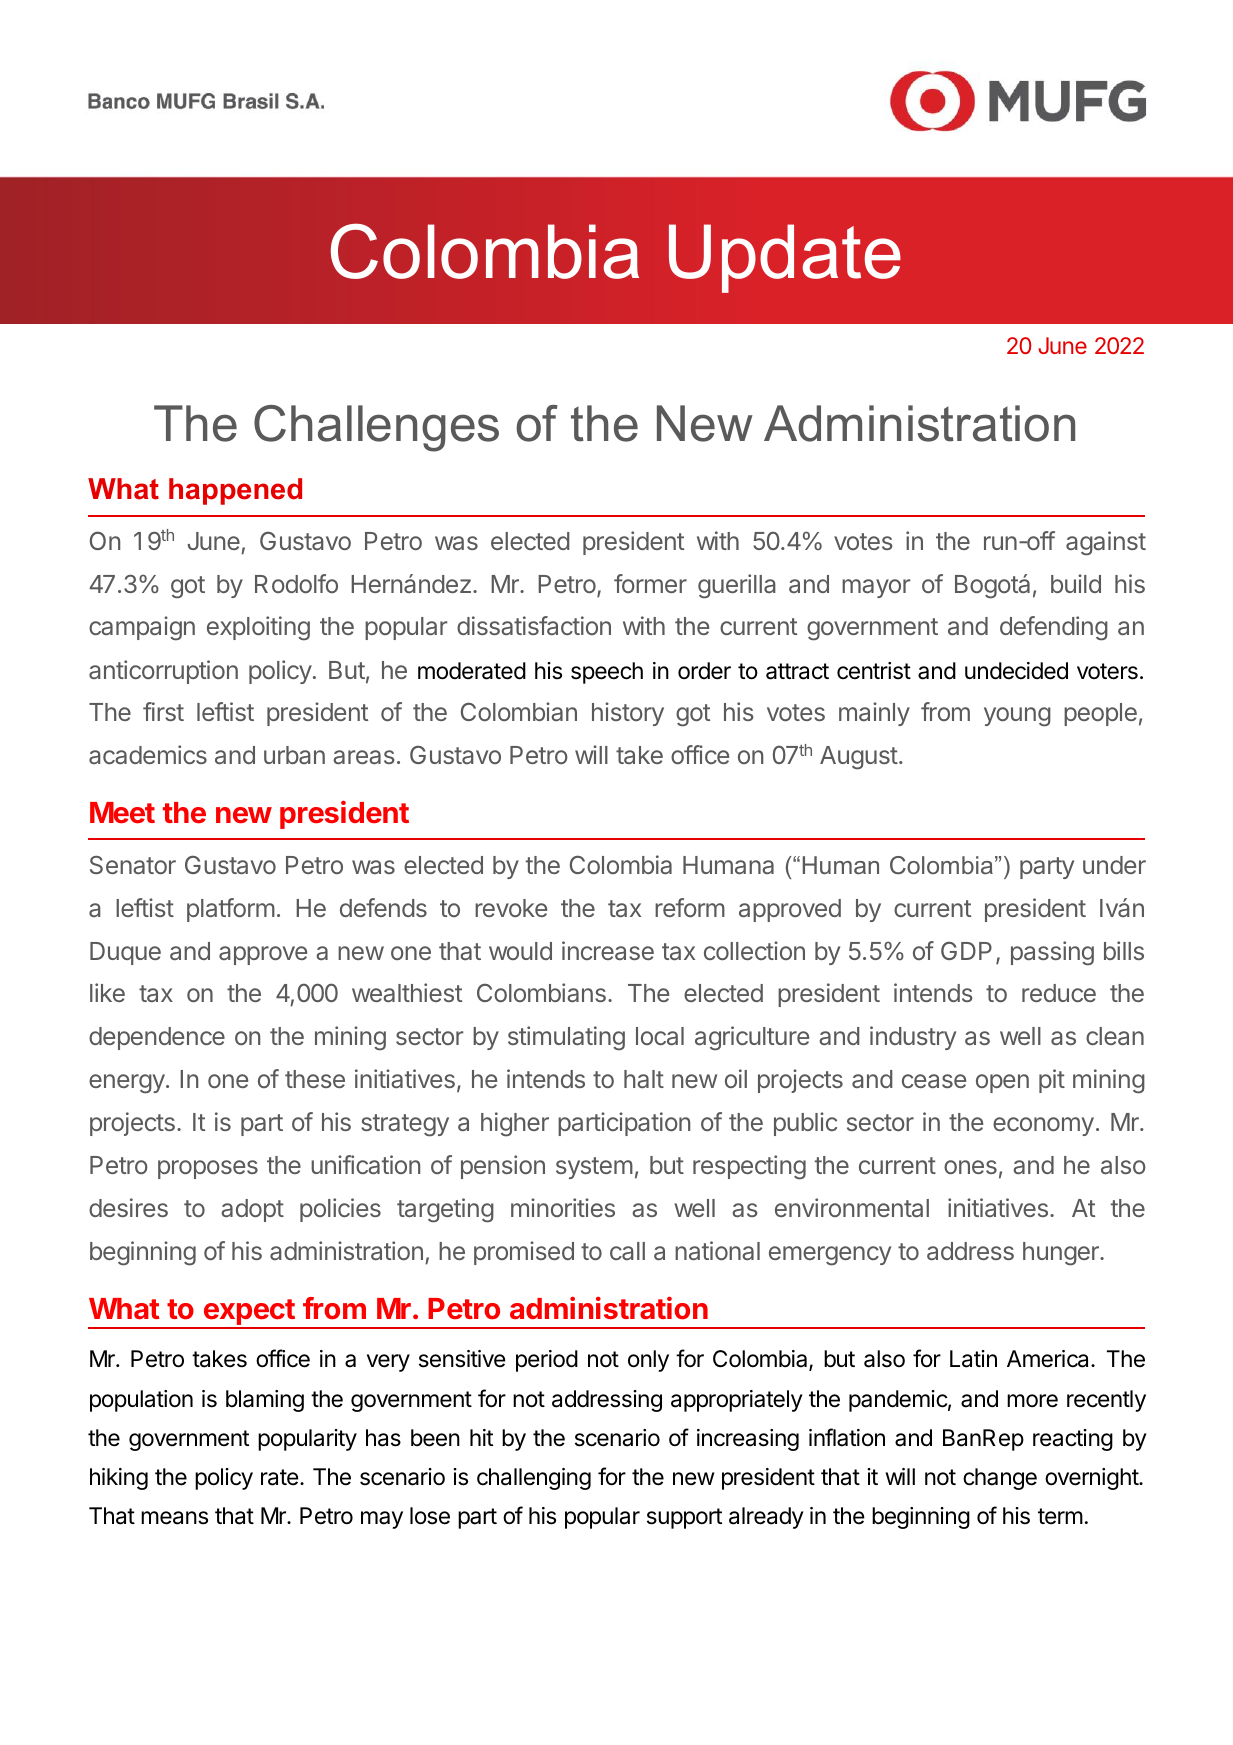  I want to click on against, so click(1106, 543).
